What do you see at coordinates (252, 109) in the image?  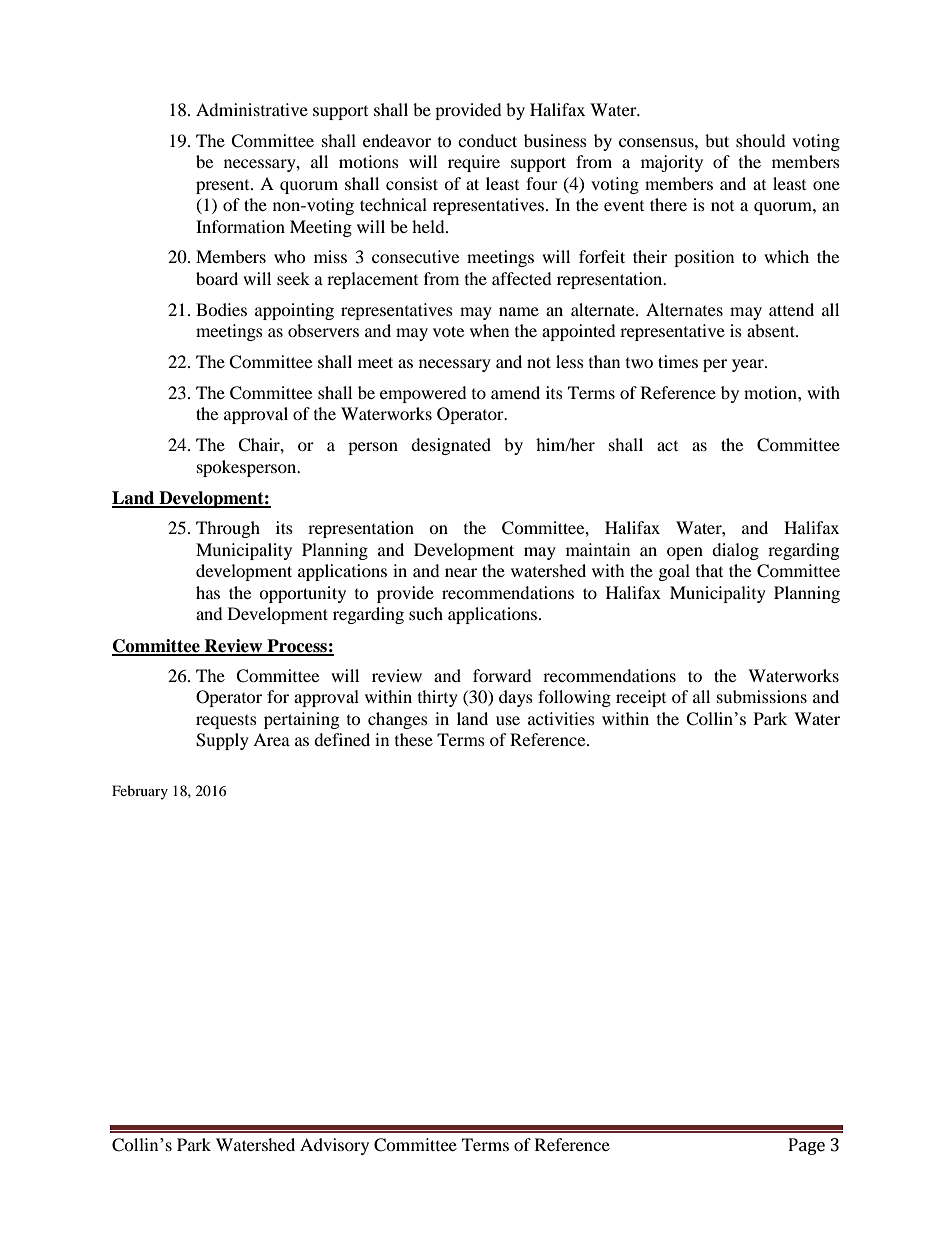 I see `Administrative` at bounding box center [252, 109].
